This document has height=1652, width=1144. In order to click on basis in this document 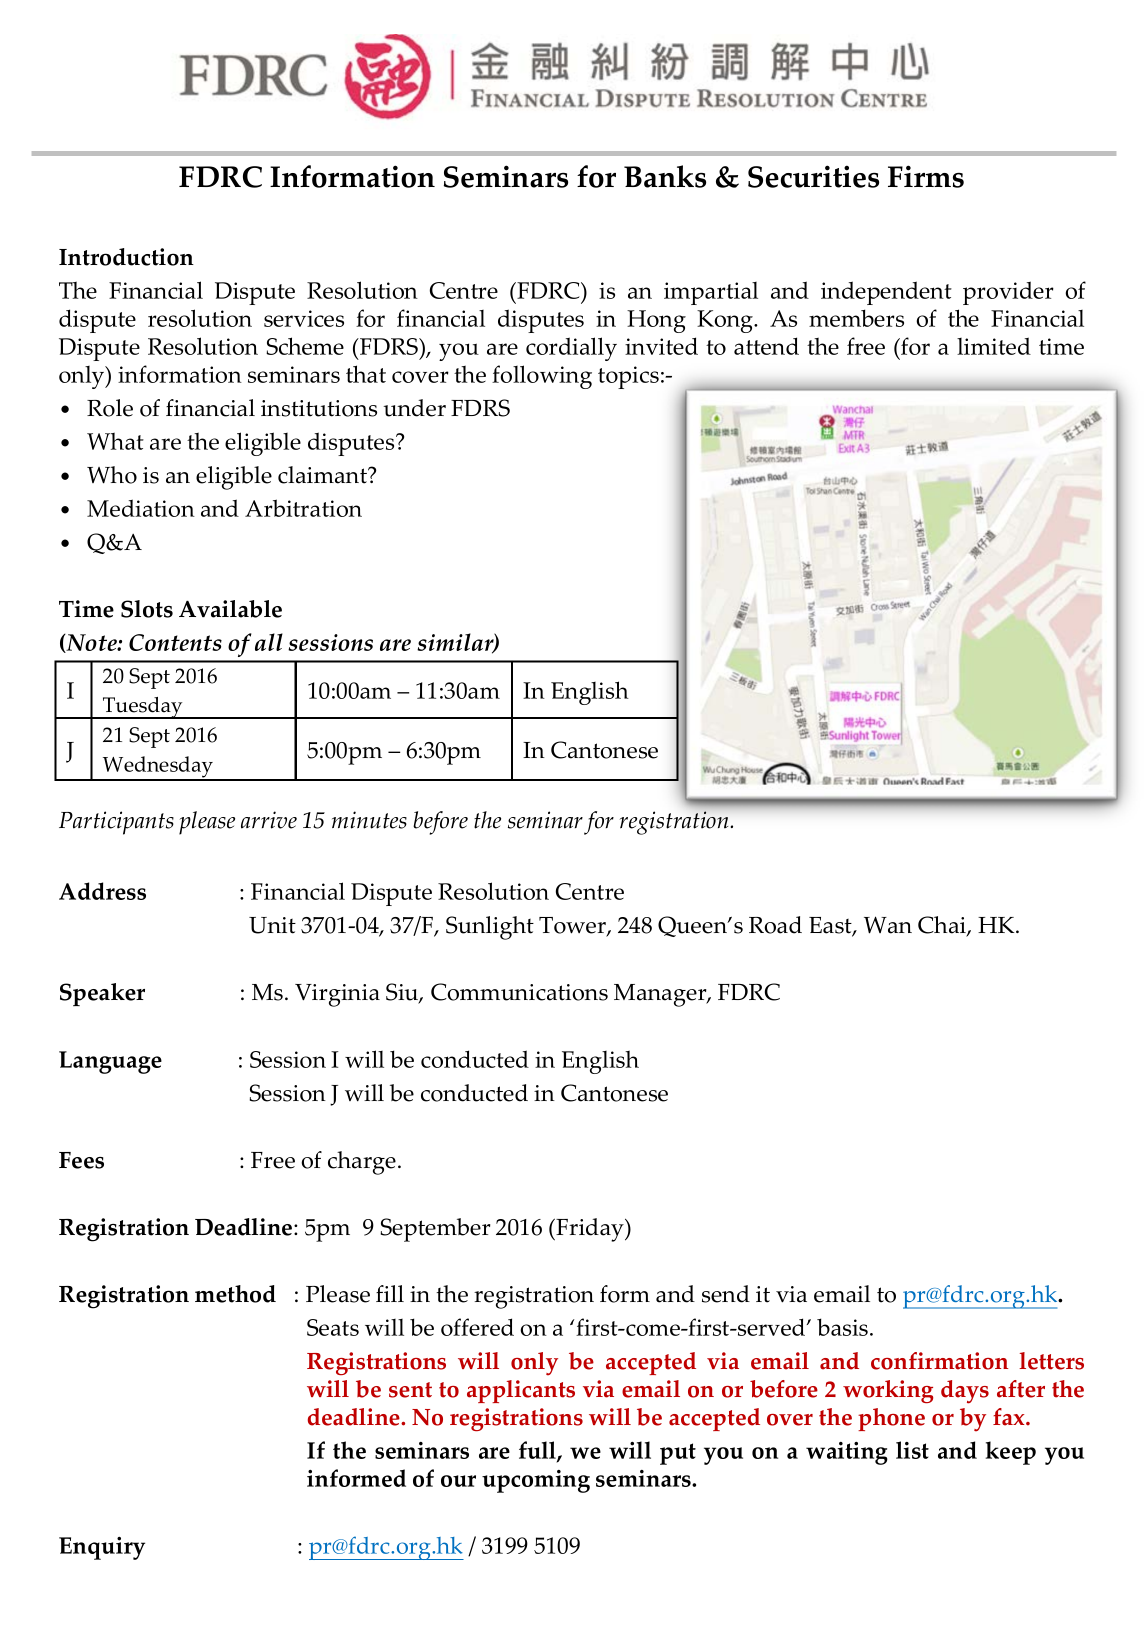, I will do `click(844, 1327)`.
